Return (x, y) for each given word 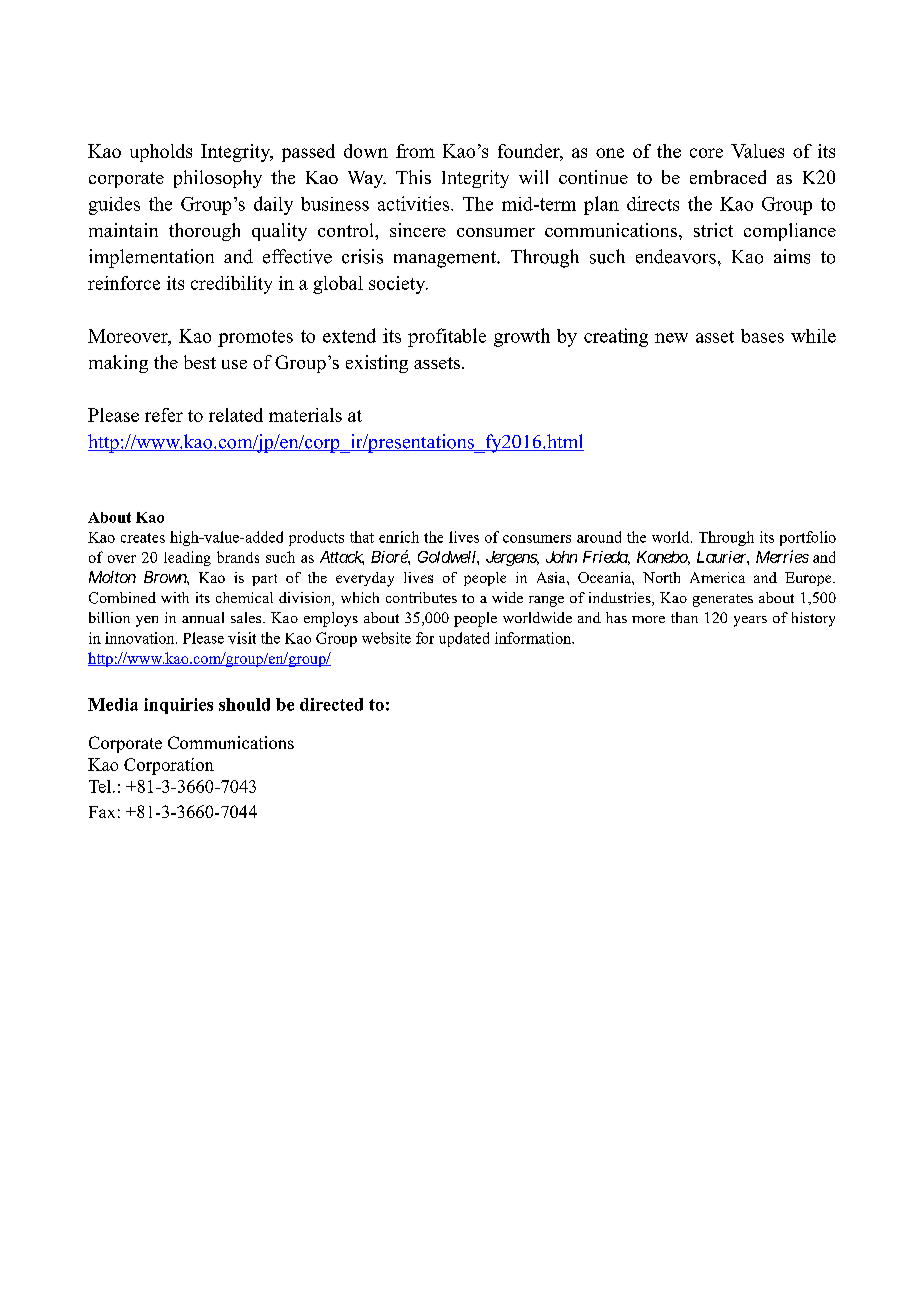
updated (464, 639)
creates (143, 538)
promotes (255, 338)
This (413, 177)
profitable (447, 337)
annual (203, 617)
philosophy (218, 179)
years (750, 621)
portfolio (808, 538)
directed (331, 704)
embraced (728, 177)
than (684, 617)
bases (762, 336)
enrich (399, 537)
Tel (101, 786)
